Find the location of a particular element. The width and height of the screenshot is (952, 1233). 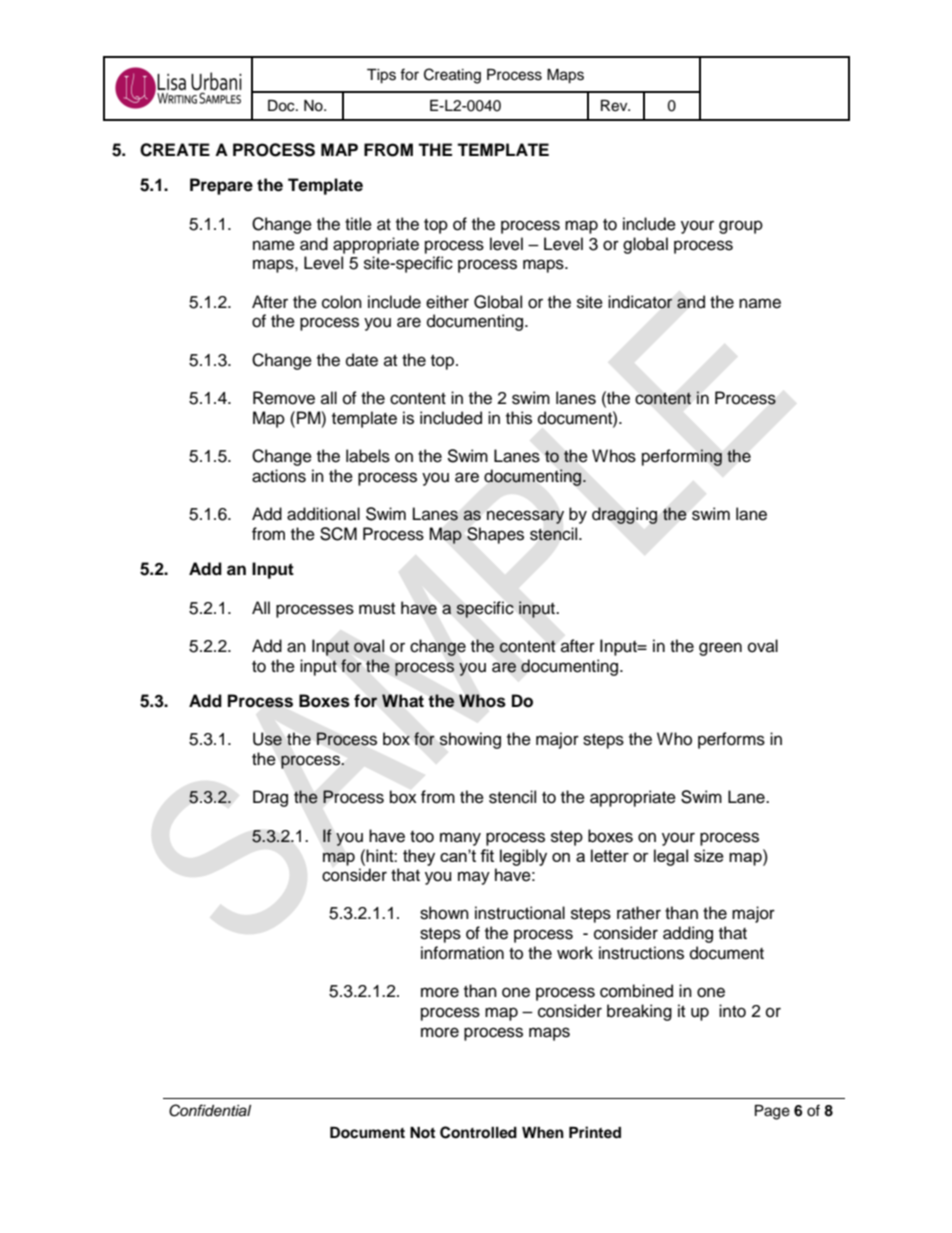

CREATE is located at coordinates (175, 150).
